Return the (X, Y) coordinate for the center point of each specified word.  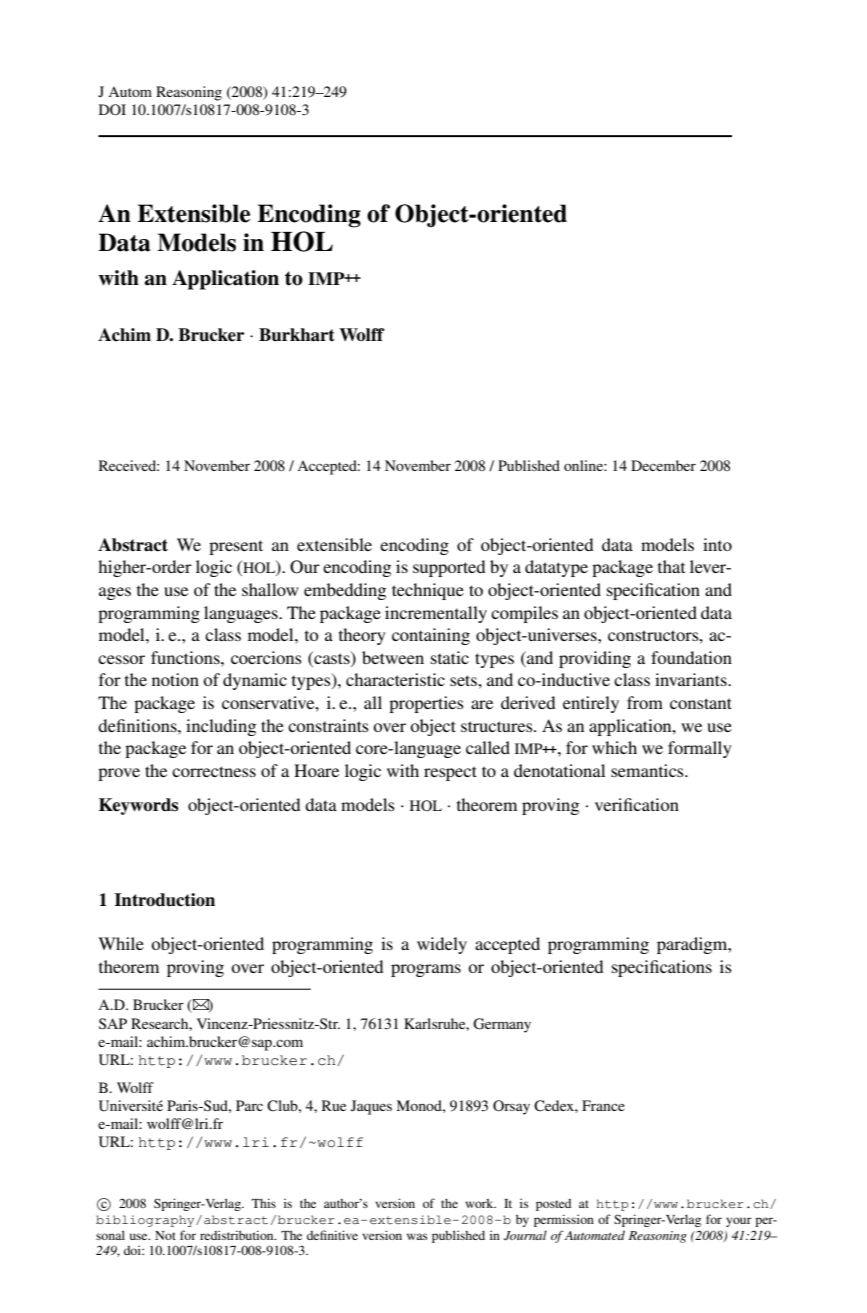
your (739, 1222)
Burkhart (297, 335)
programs (426, 970)
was (417, 1236)
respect (450, 773)
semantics (648, 770)
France (603, 1105)
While (121, 943)
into (717, 544)
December (663, 465)
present (236, 547)
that (671, 566)
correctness (214, 771)
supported (449, 568)
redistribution (238, 1235)
